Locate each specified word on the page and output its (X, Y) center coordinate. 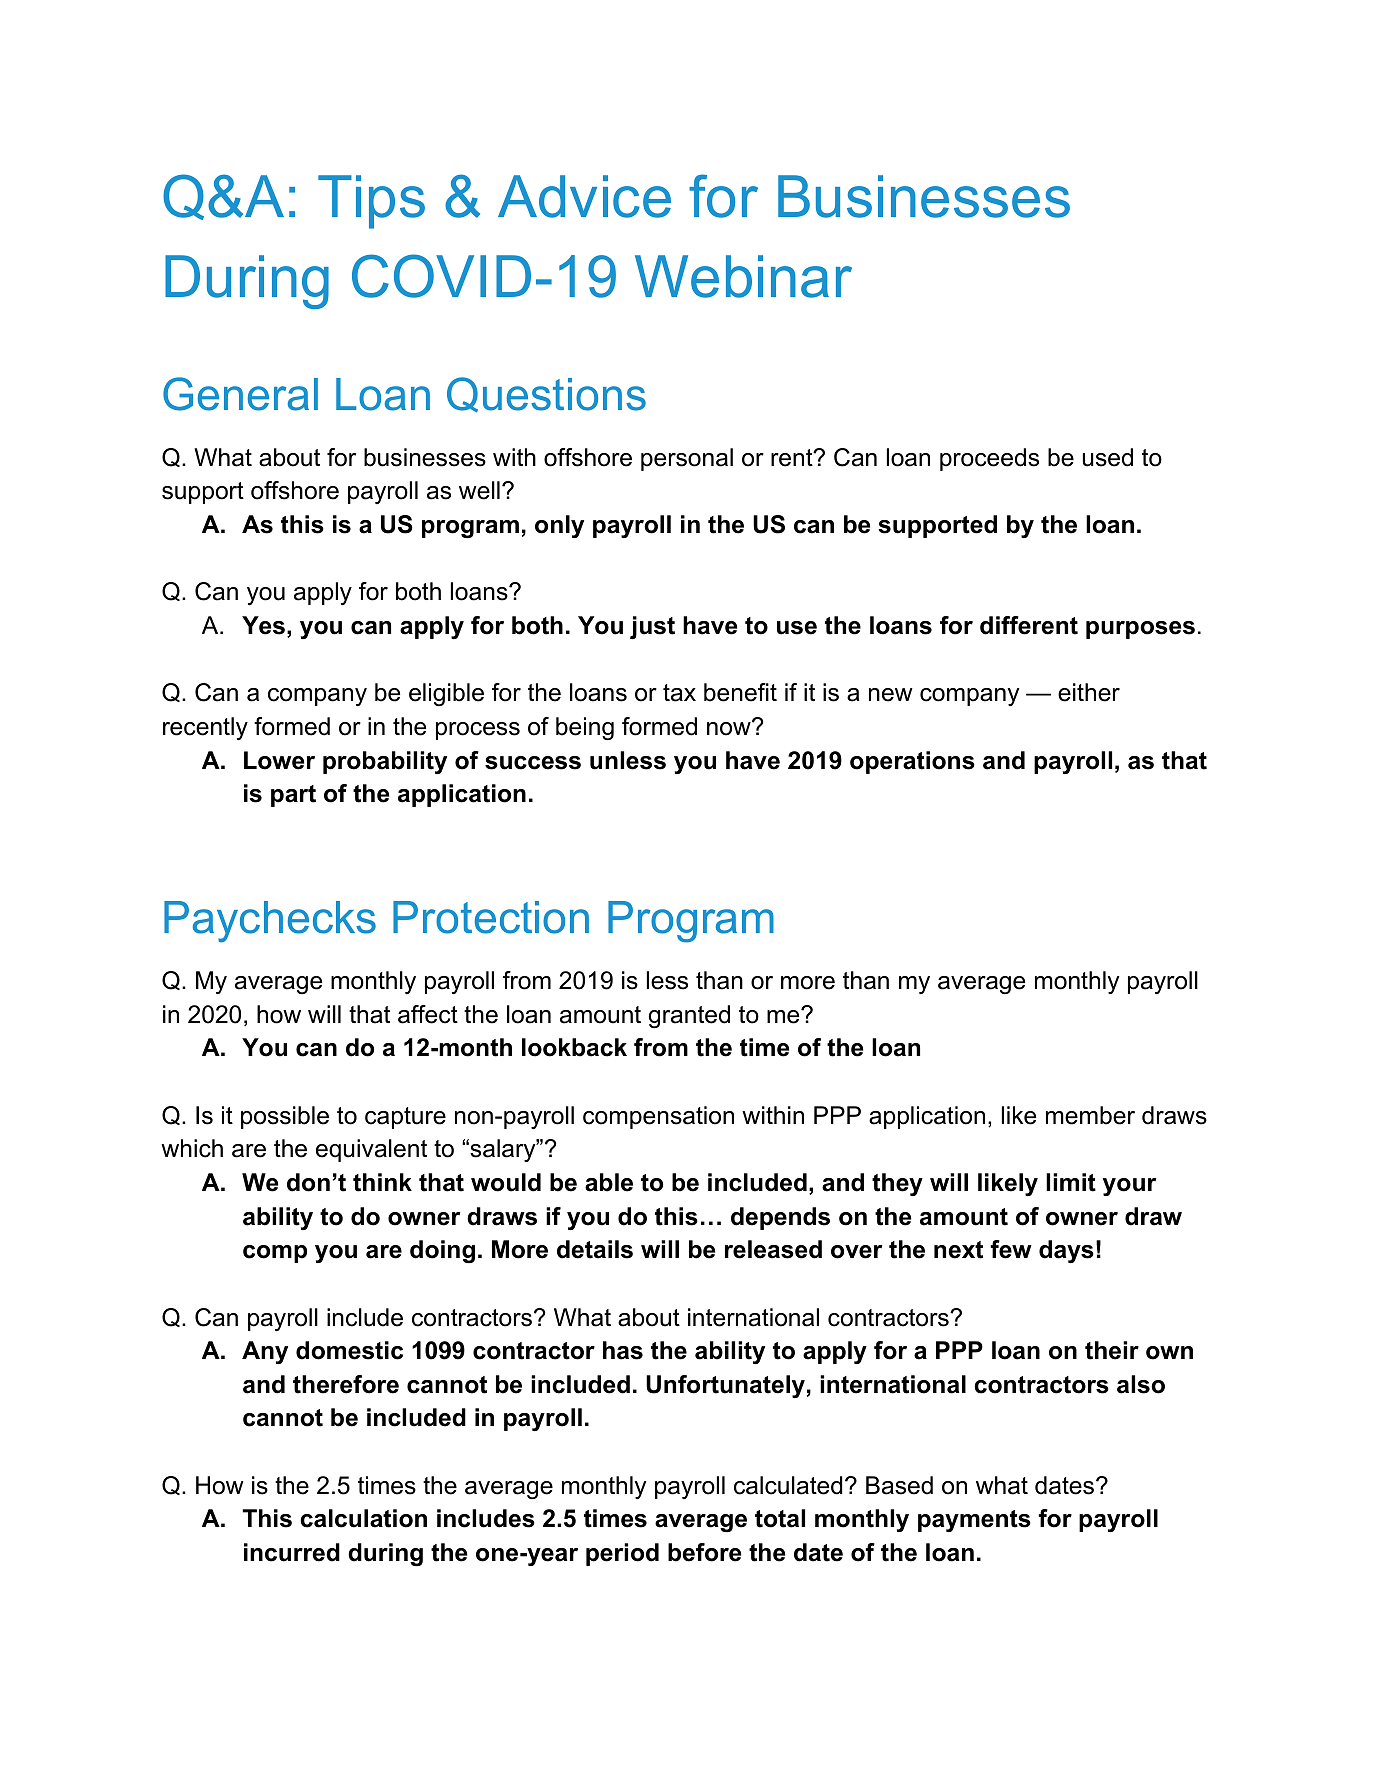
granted (689, 1016)
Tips (371, 202)
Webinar (743, 276)
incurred (292, 1552)
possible (285, 1117)
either (1089, 692)
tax (679, 693)
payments (974, 1521)
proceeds (989, 459)
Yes (263, 625)
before (704, 1552)
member (1090, 1115)
